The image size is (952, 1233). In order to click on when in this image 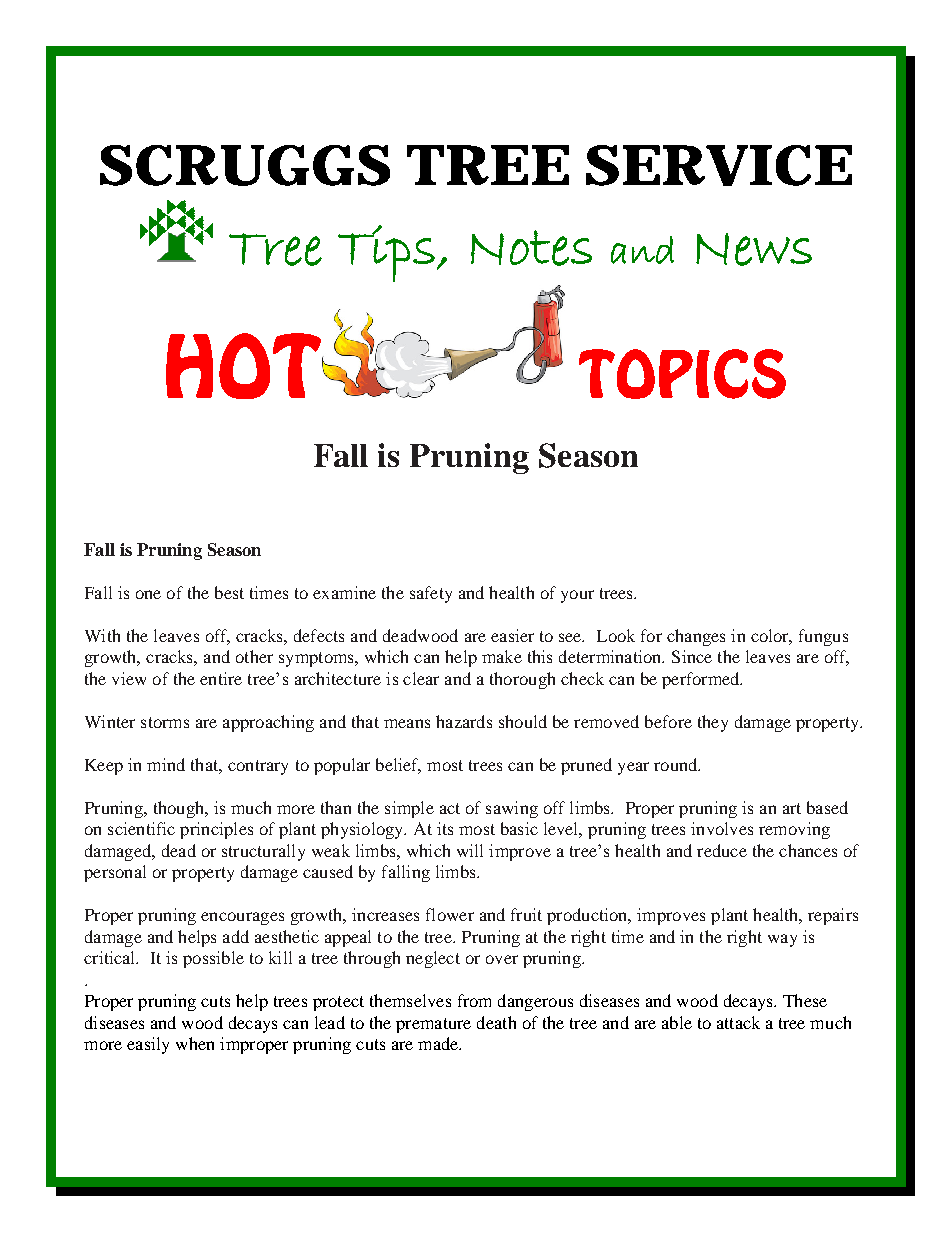, I will do `click(195, 1043)`.
